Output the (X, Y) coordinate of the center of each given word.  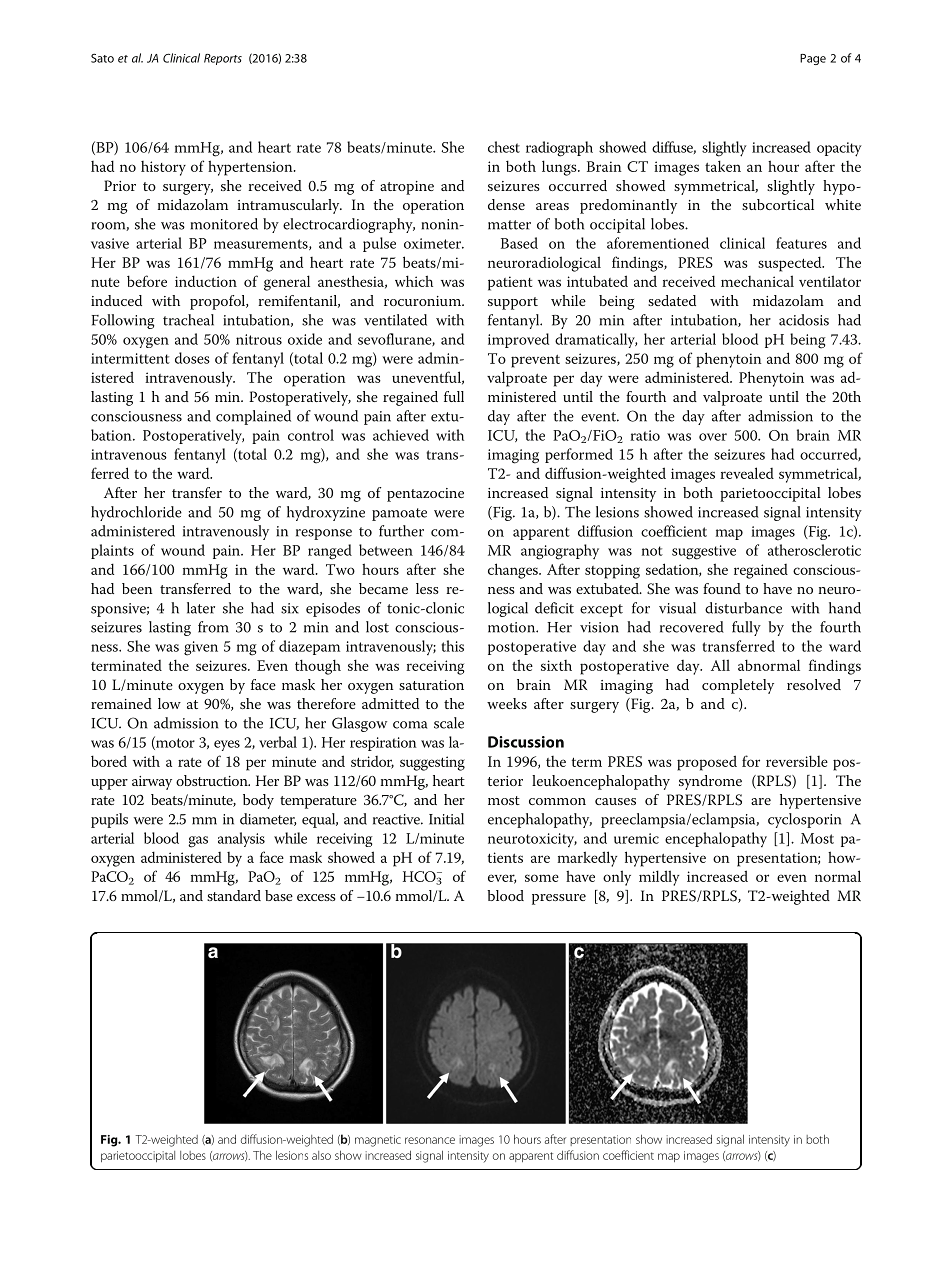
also (321, 1155)
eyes (227, 745)
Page (813, 59)
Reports (223, 59)
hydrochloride (136, 513)
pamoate (399, 514)
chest (504, 147)
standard (234, 895)
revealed (747, 473)
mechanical (757, 281)
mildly (659, 878)
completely (738, 686)
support (513, 303)
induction (206, 281)
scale (449, 723)
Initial (446, 819)
